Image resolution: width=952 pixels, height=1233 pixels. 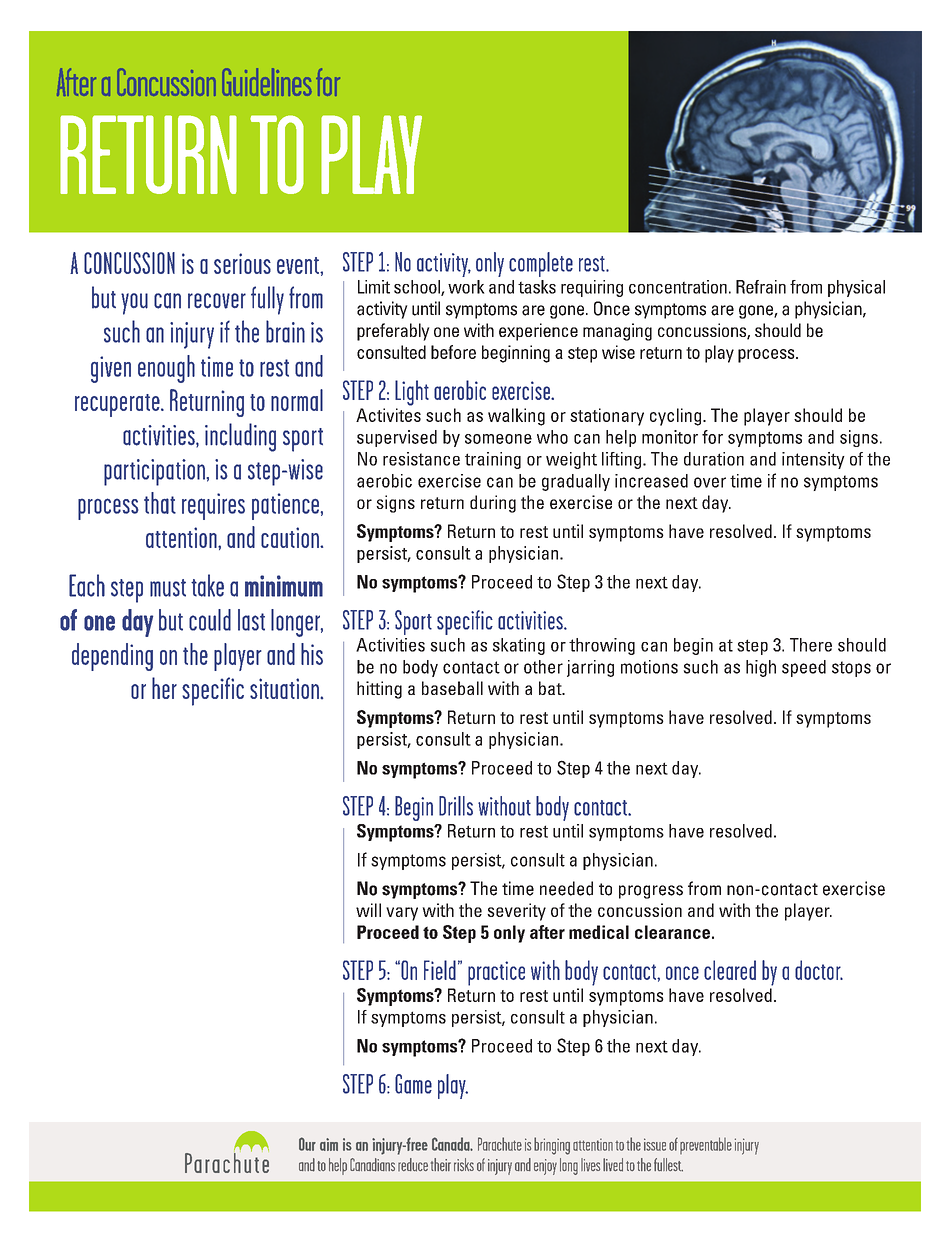 I want to click on could, so click(x=210, y=620).
